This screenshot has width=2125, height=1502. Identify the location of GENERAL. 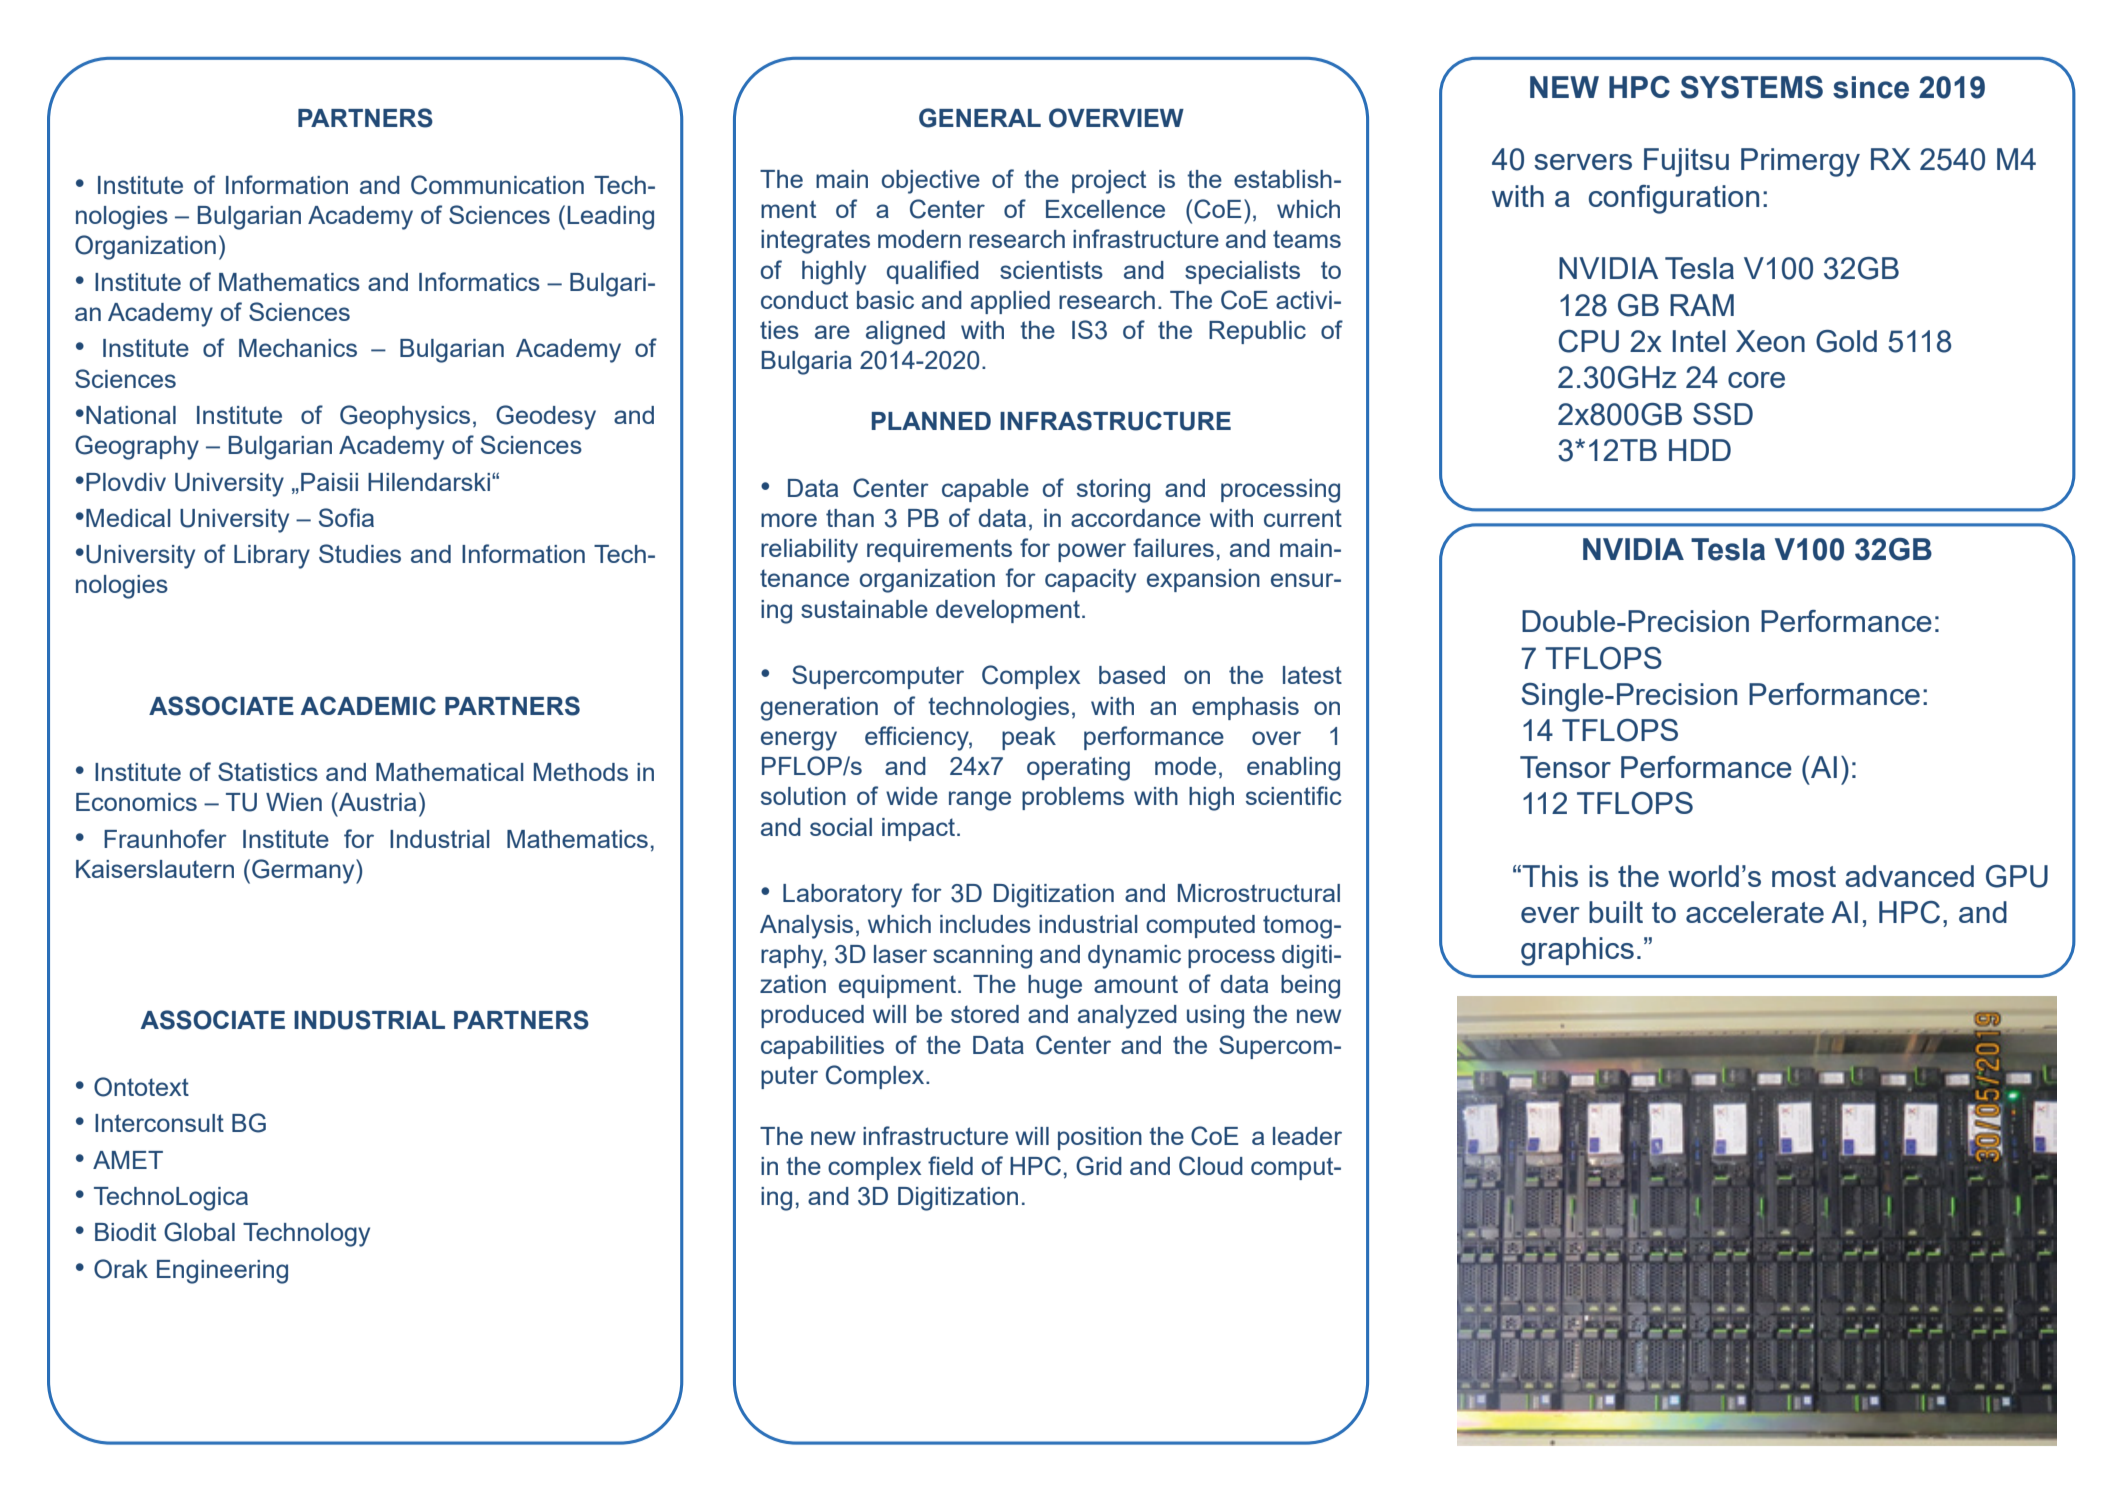
(980, 118).
